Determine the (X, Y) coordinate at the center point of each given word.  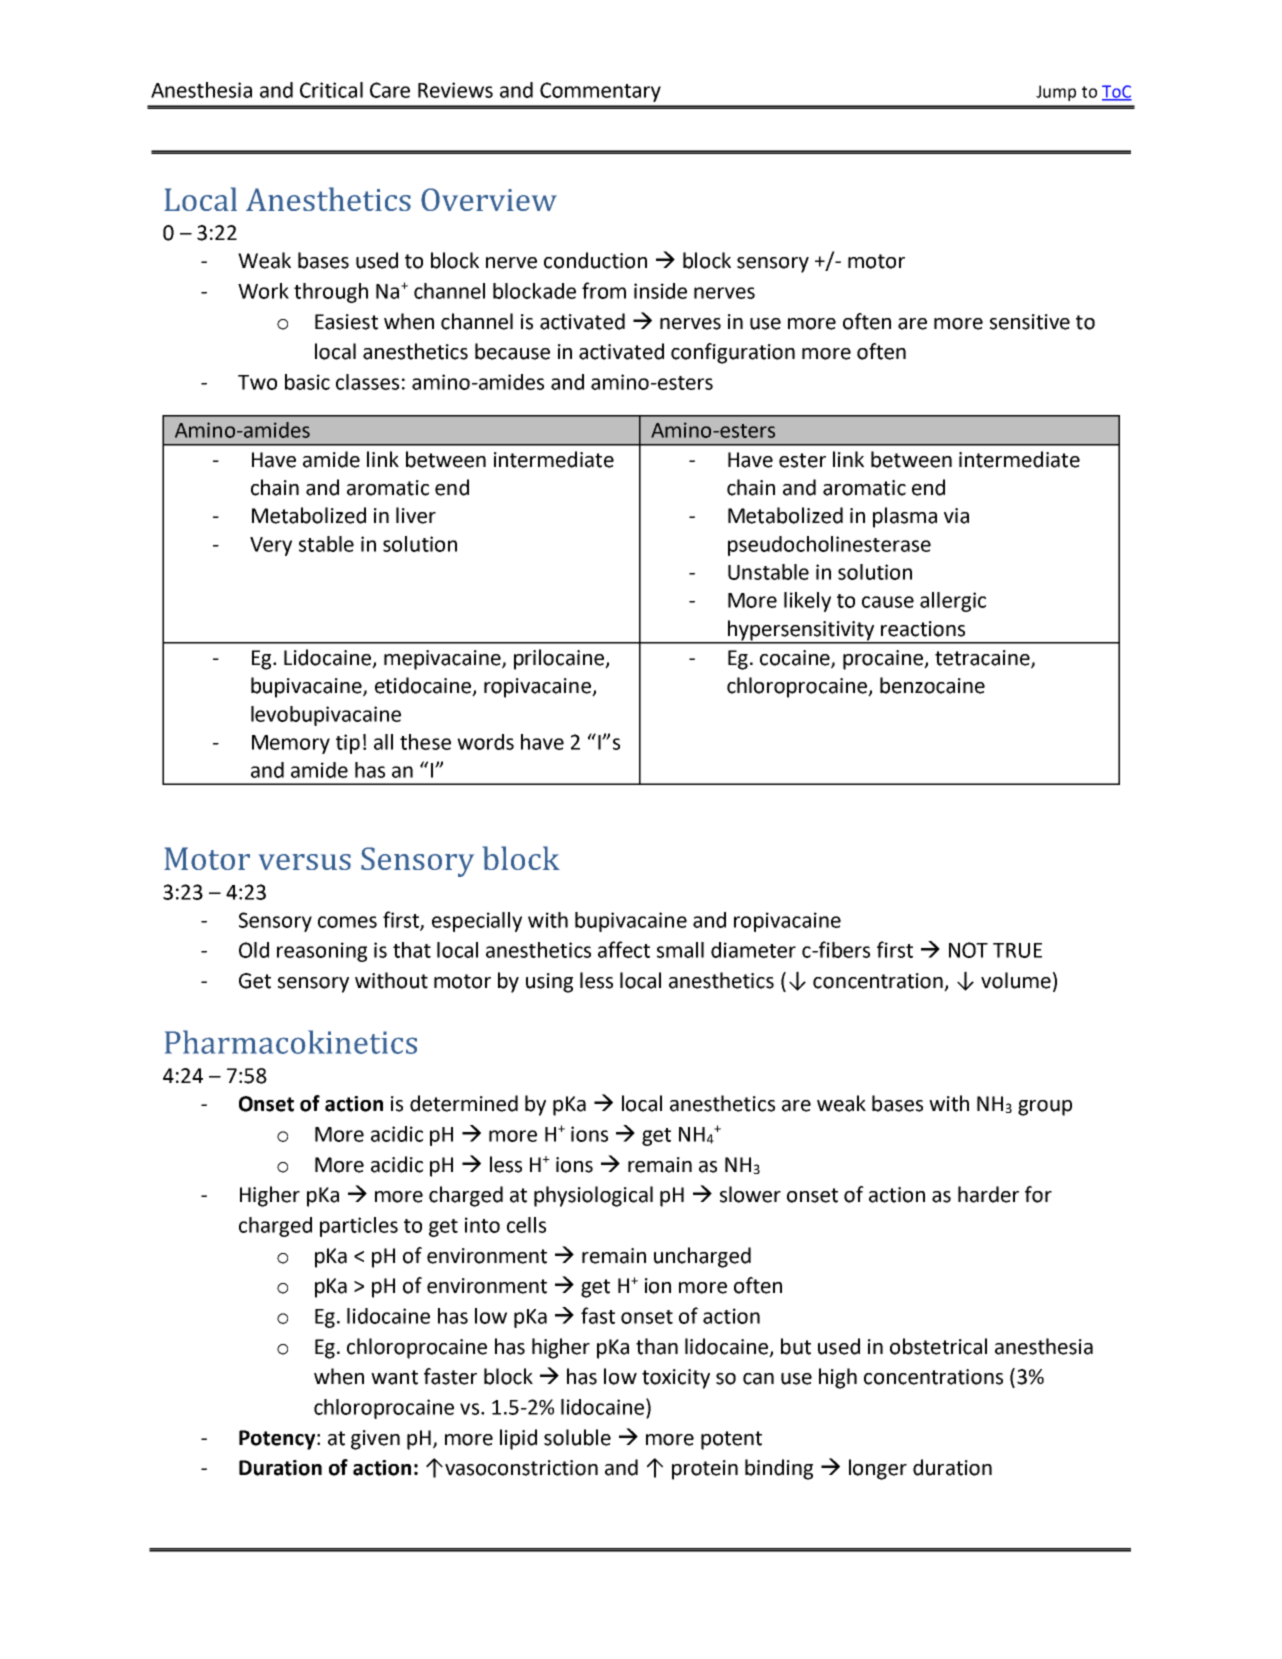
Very (271, 546)
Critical (331, 90)
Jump (1056, 93)
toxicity (676, 1379)
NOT (968, 950)
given (375, 1440)
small (680, 950)
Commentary (600, 92)
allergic (953, 602)
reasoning (322, 952)
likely (807, 602)
